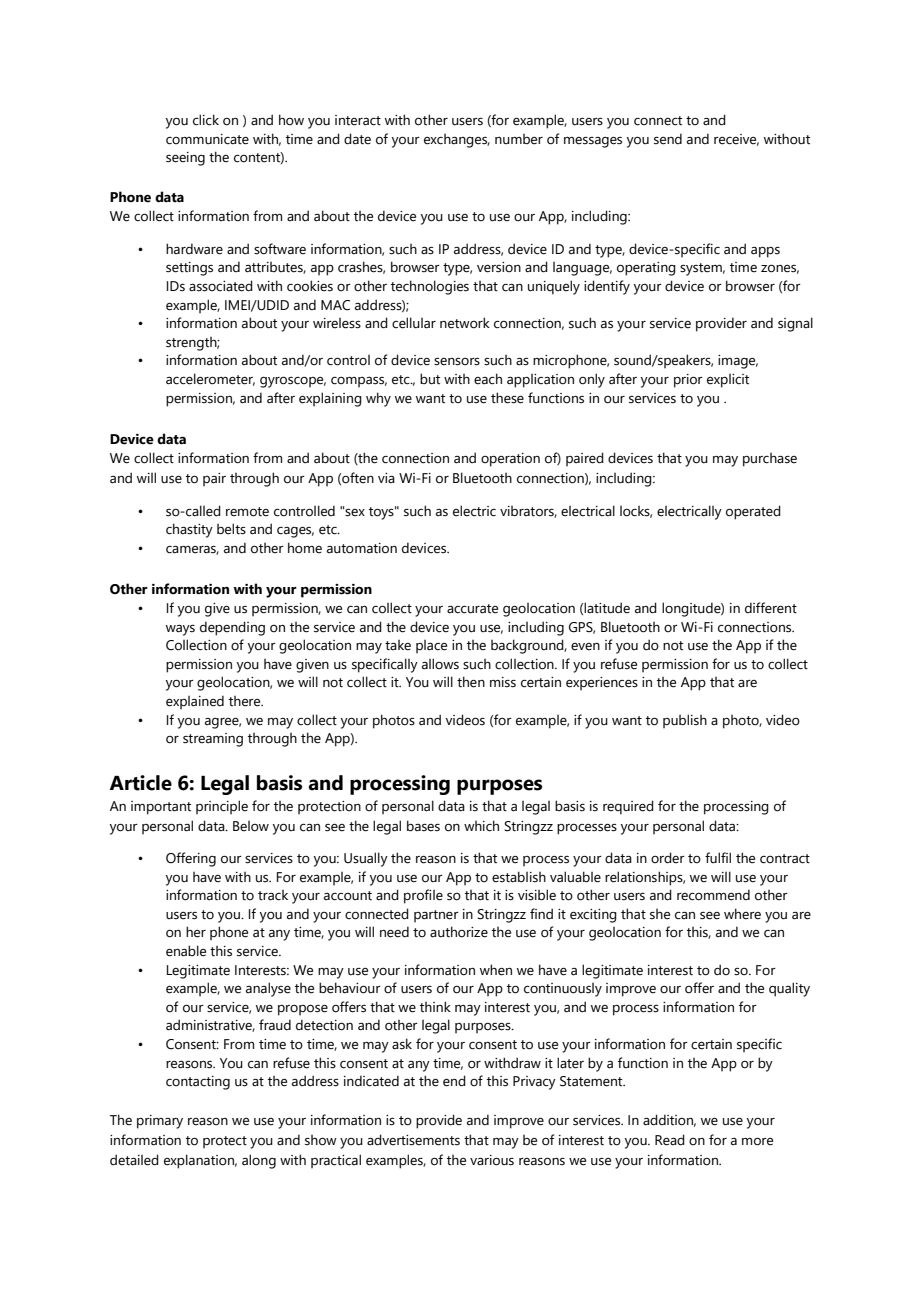  Describe the element at coordinates (160, 1122) in the screenshot. I see `primary` at that location.
